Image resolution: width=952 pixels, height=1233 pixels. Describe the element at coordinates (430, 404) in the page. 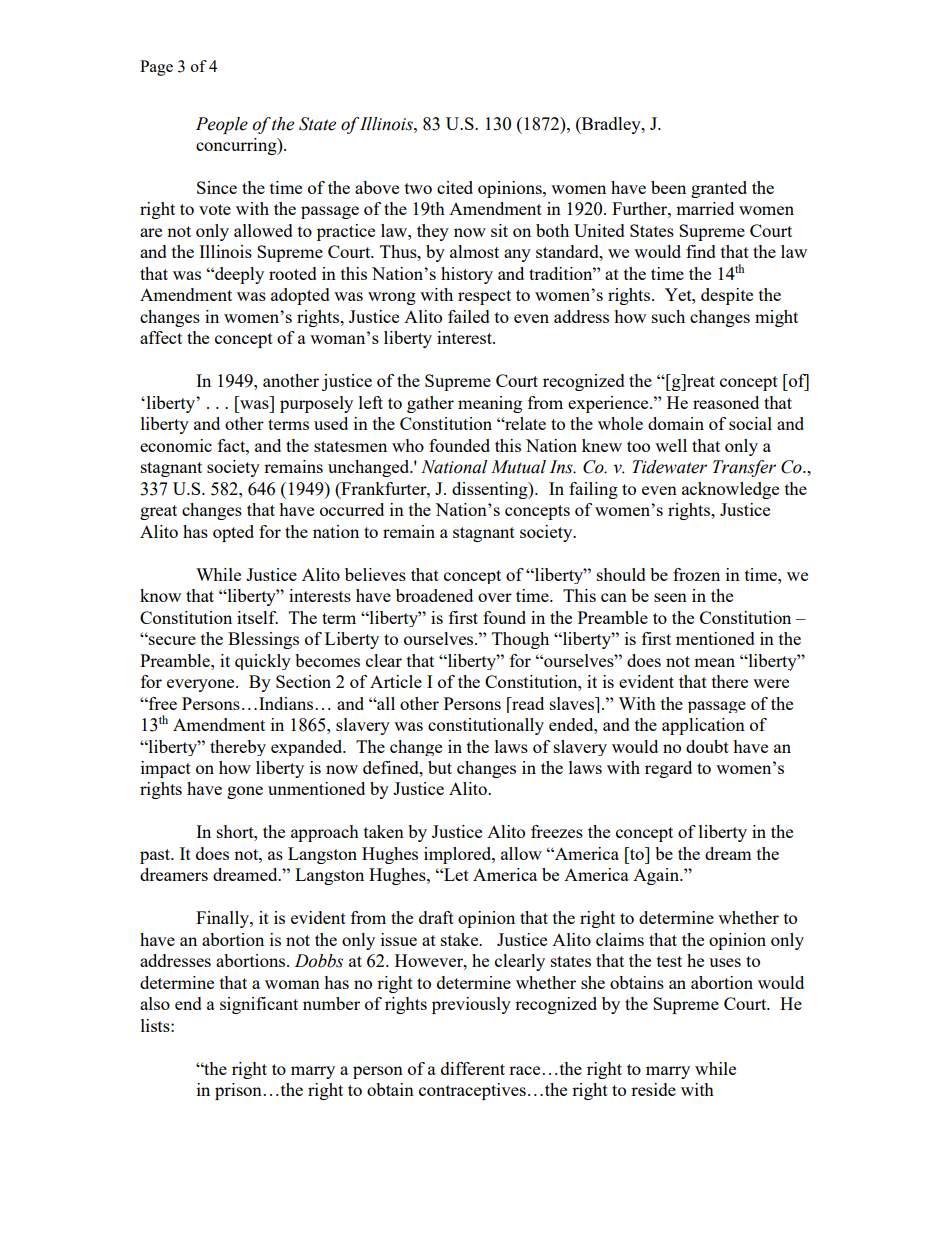

I see `gather` at that location.
